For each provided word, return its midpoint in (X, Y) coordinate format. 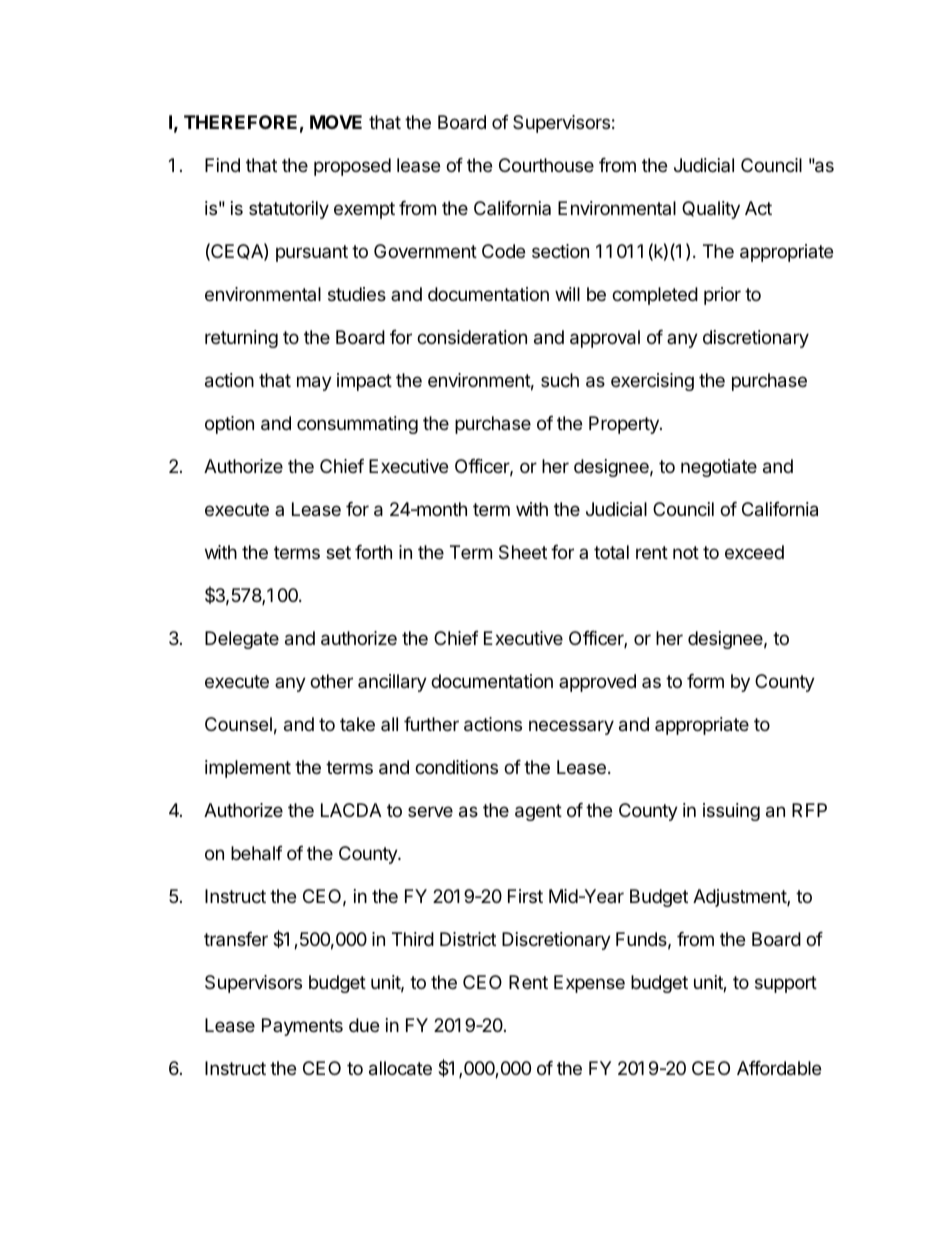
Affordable (779, 1068)
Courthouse (546, 165)
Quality (711, 210)
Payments (302, 1027)
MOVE (336, 122)
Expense (589, 984)
